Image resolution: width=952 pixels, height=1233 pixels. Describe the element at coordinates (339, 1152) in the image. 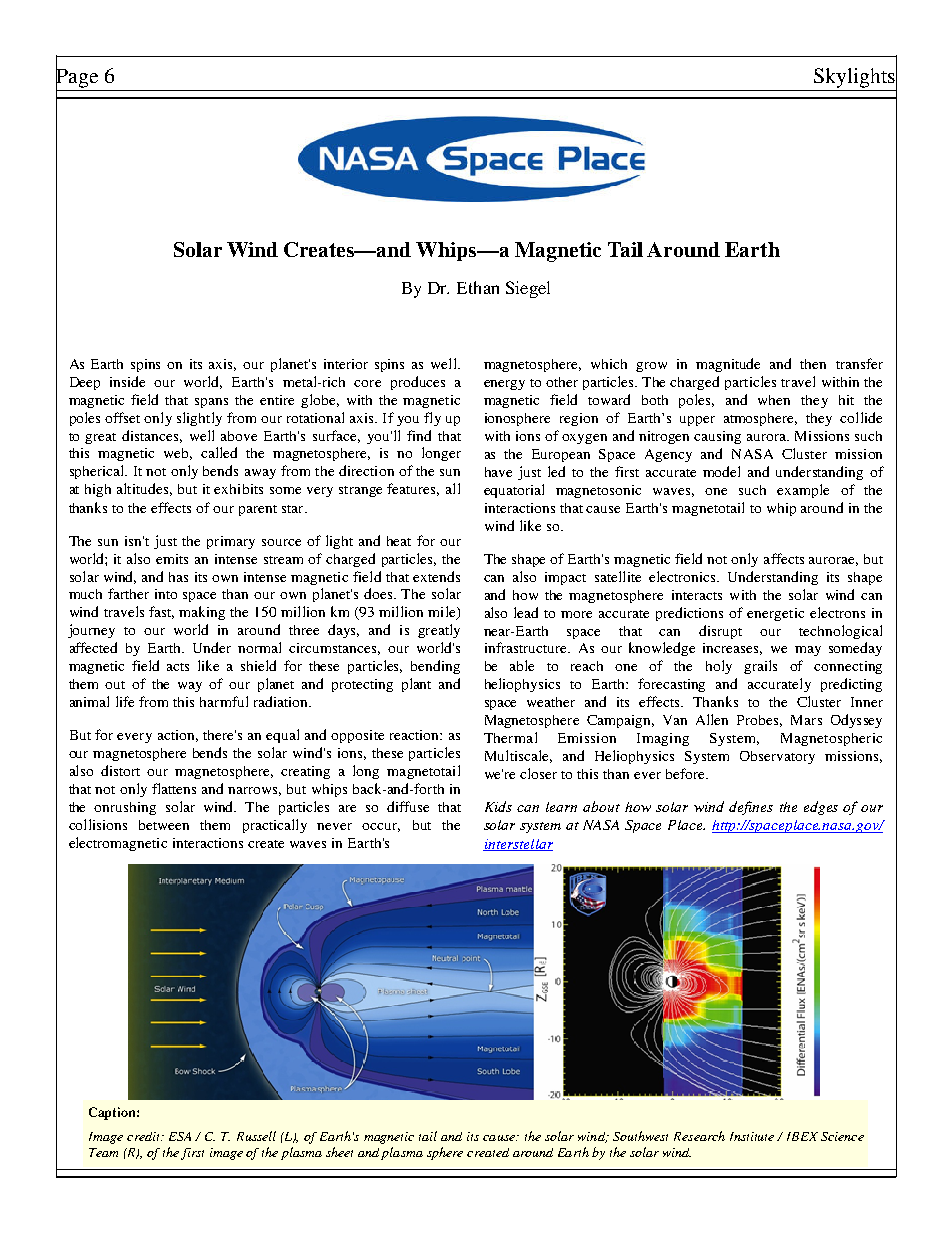

I see `sheet` at that location.
